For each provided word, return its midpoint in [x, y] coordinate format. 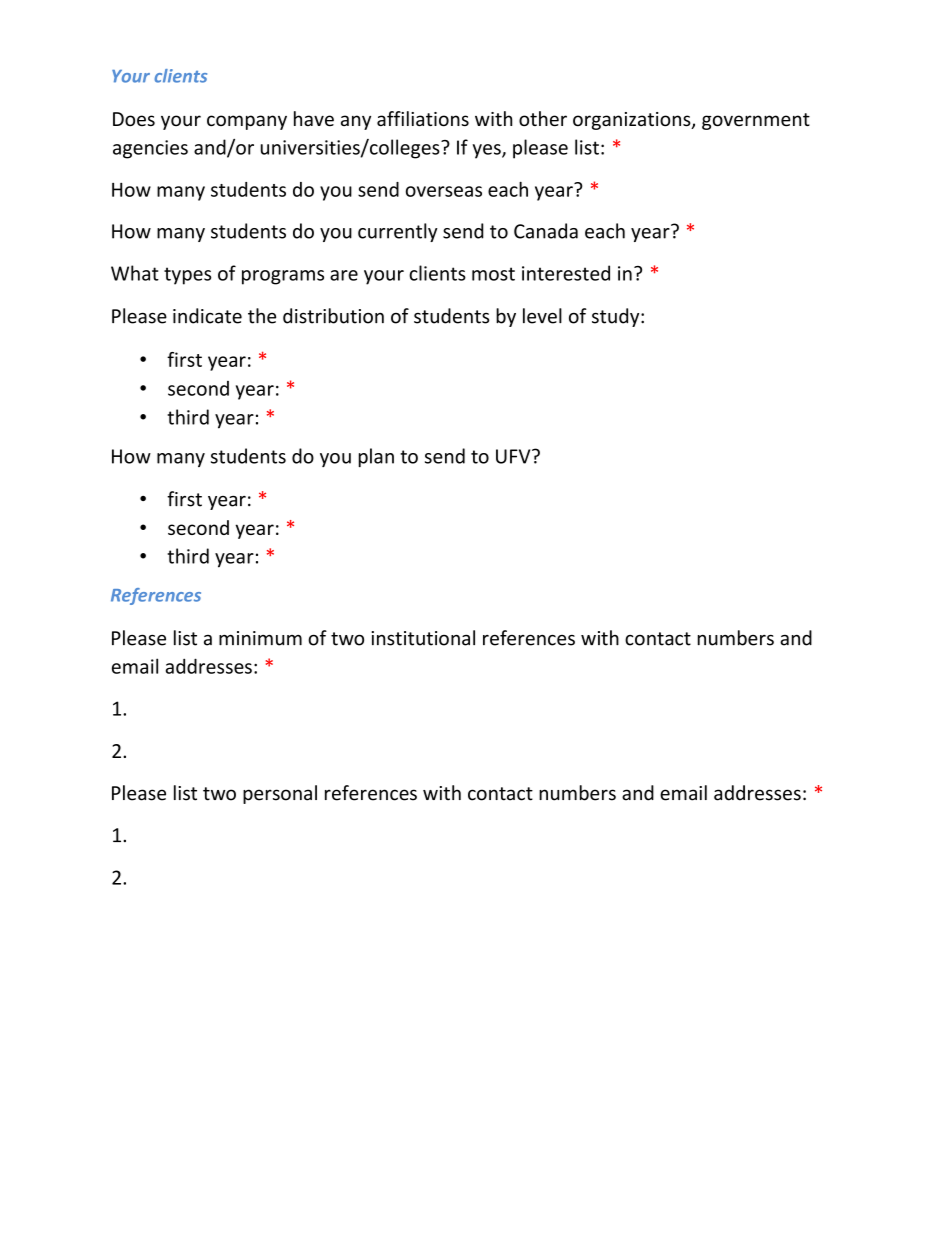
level [542, 316]
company [247, 122]
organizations [633, 121]
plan [376, 457]
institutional [423, 638]
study [617, 317]
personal [280, 794]
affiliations [423, 119]
